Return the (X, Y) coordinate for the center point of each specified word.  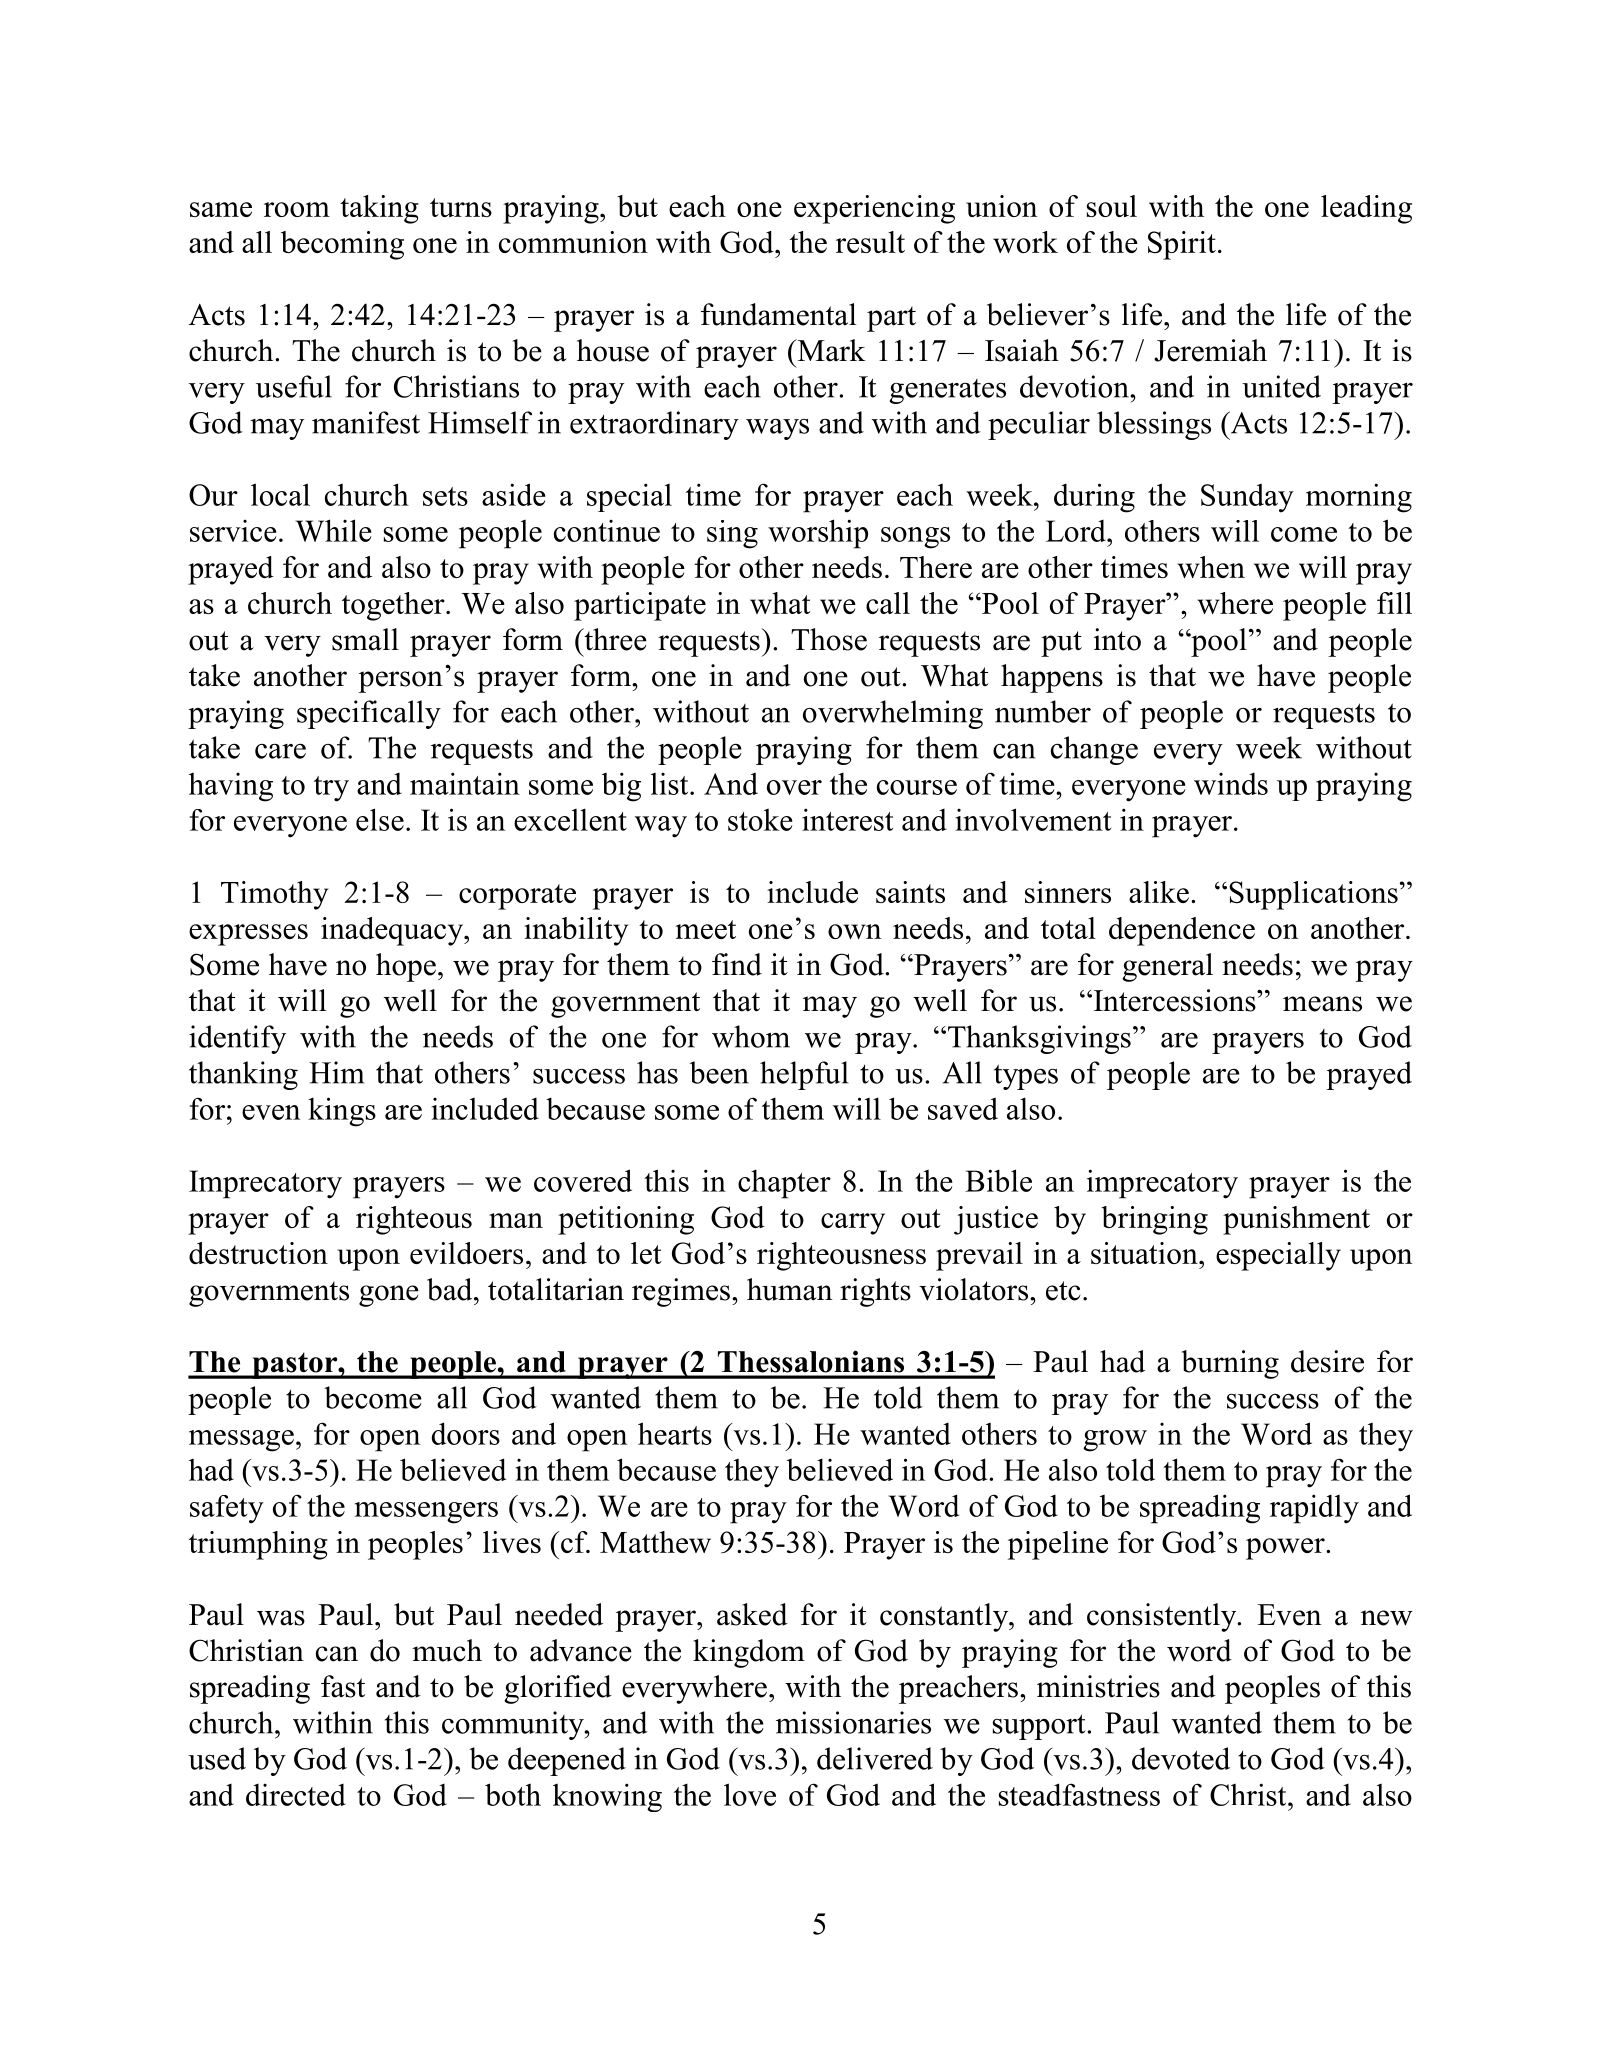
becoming (342, 245)
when (1211, 567)
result (870, 242)
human (789, 1289)
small (365, 639)
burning (1230, 1364)
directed (296, 1795)
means (1322, 1004)
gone (389, 1296)
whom (751, 1036)
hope (406, 967)
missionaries (853, 1722)
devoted (1181, 1758)
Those (829, 639)
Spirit (1182, 245)
